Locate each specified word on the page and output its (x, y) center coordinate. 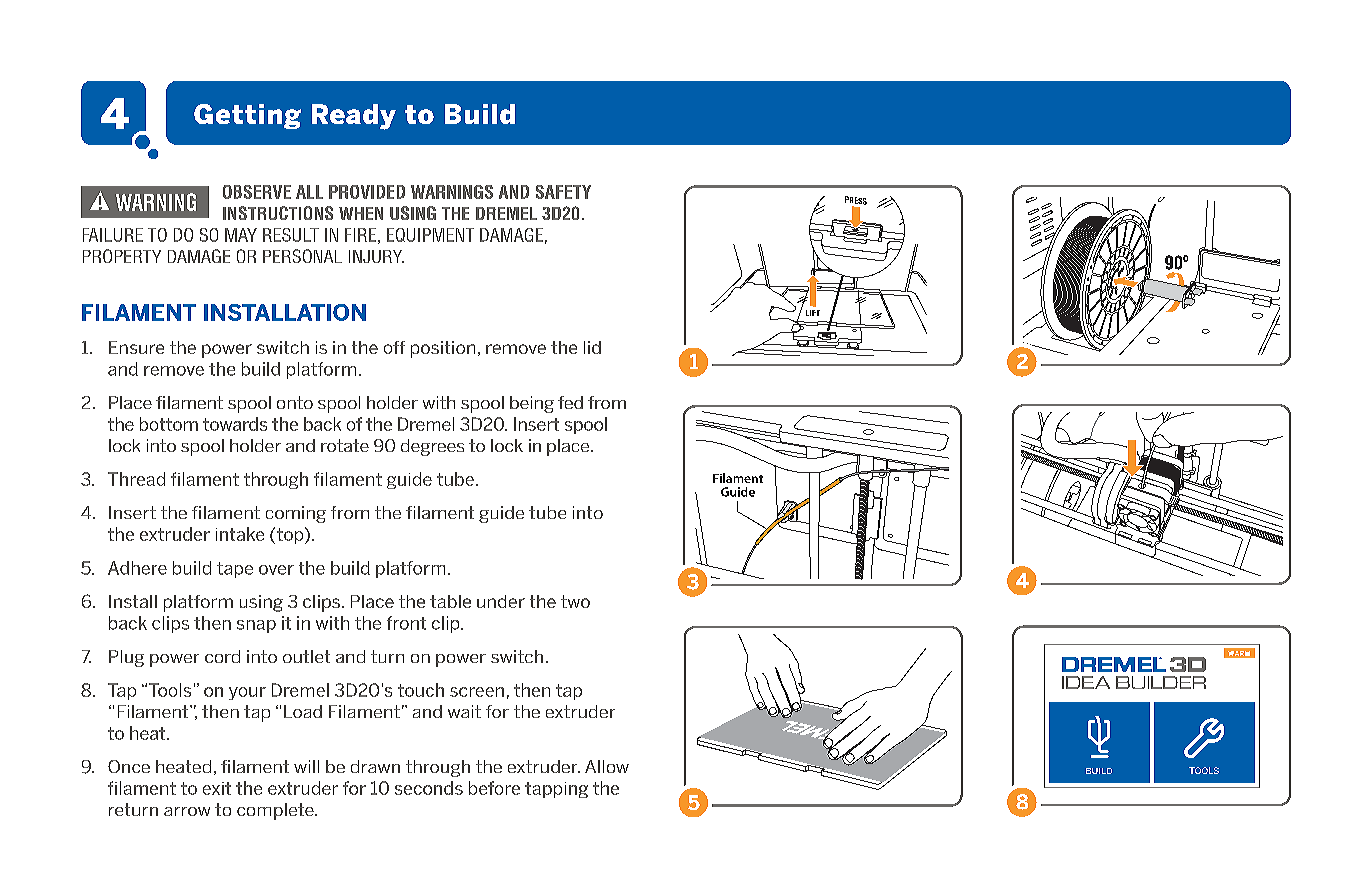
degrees (432, 447)
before (494, 788)
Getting (247, 116)
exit (217, 788)
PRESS (856, 201)
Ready (354, 117)
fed (570, 402)
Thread (136, 479)
